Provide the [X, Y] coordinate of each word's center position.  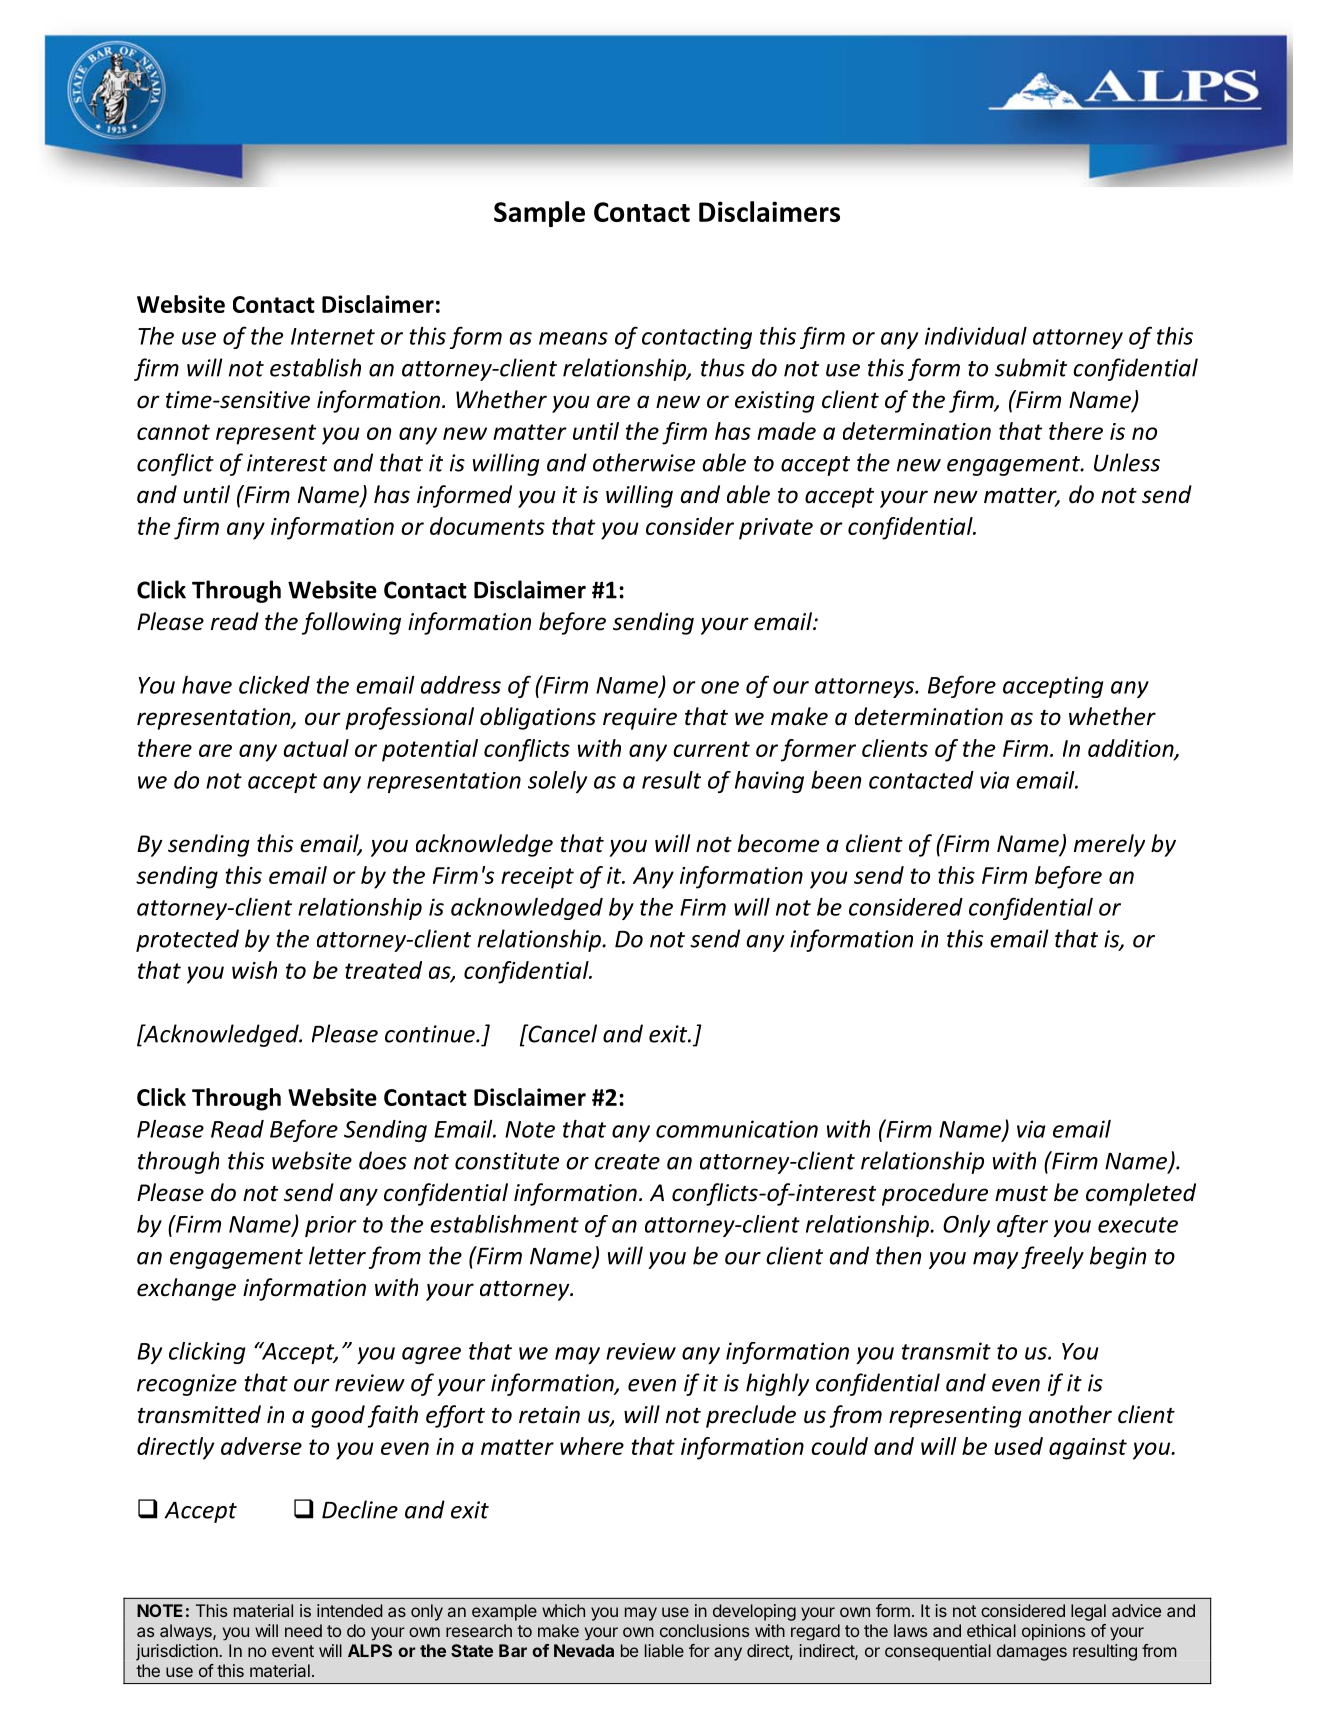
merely [1109, 845]
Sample [539, 214]
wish [254, 970]
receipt [537, 878]
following [351, 623]
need [303, 1630]
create [627, 1162]
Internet [333, 336]
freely [1052, 1257]
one [720, 687]
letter [337, 1255]
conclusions [704, 1630]
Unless [1127, 462]
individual [976, 336]
